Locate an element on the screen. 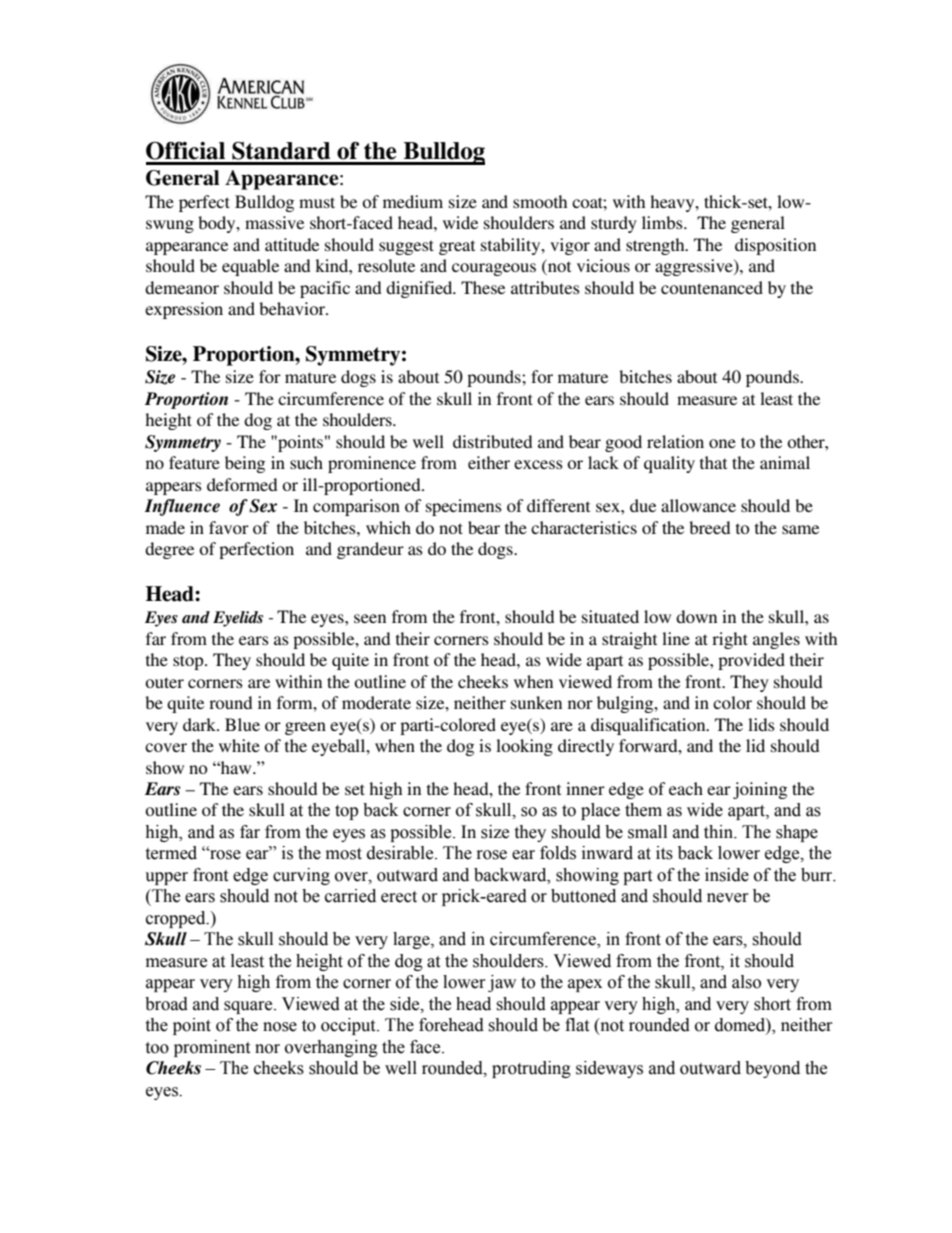 The width and height of the screenshot is (952, 1233). joining is located at coordinates (760, 790).
